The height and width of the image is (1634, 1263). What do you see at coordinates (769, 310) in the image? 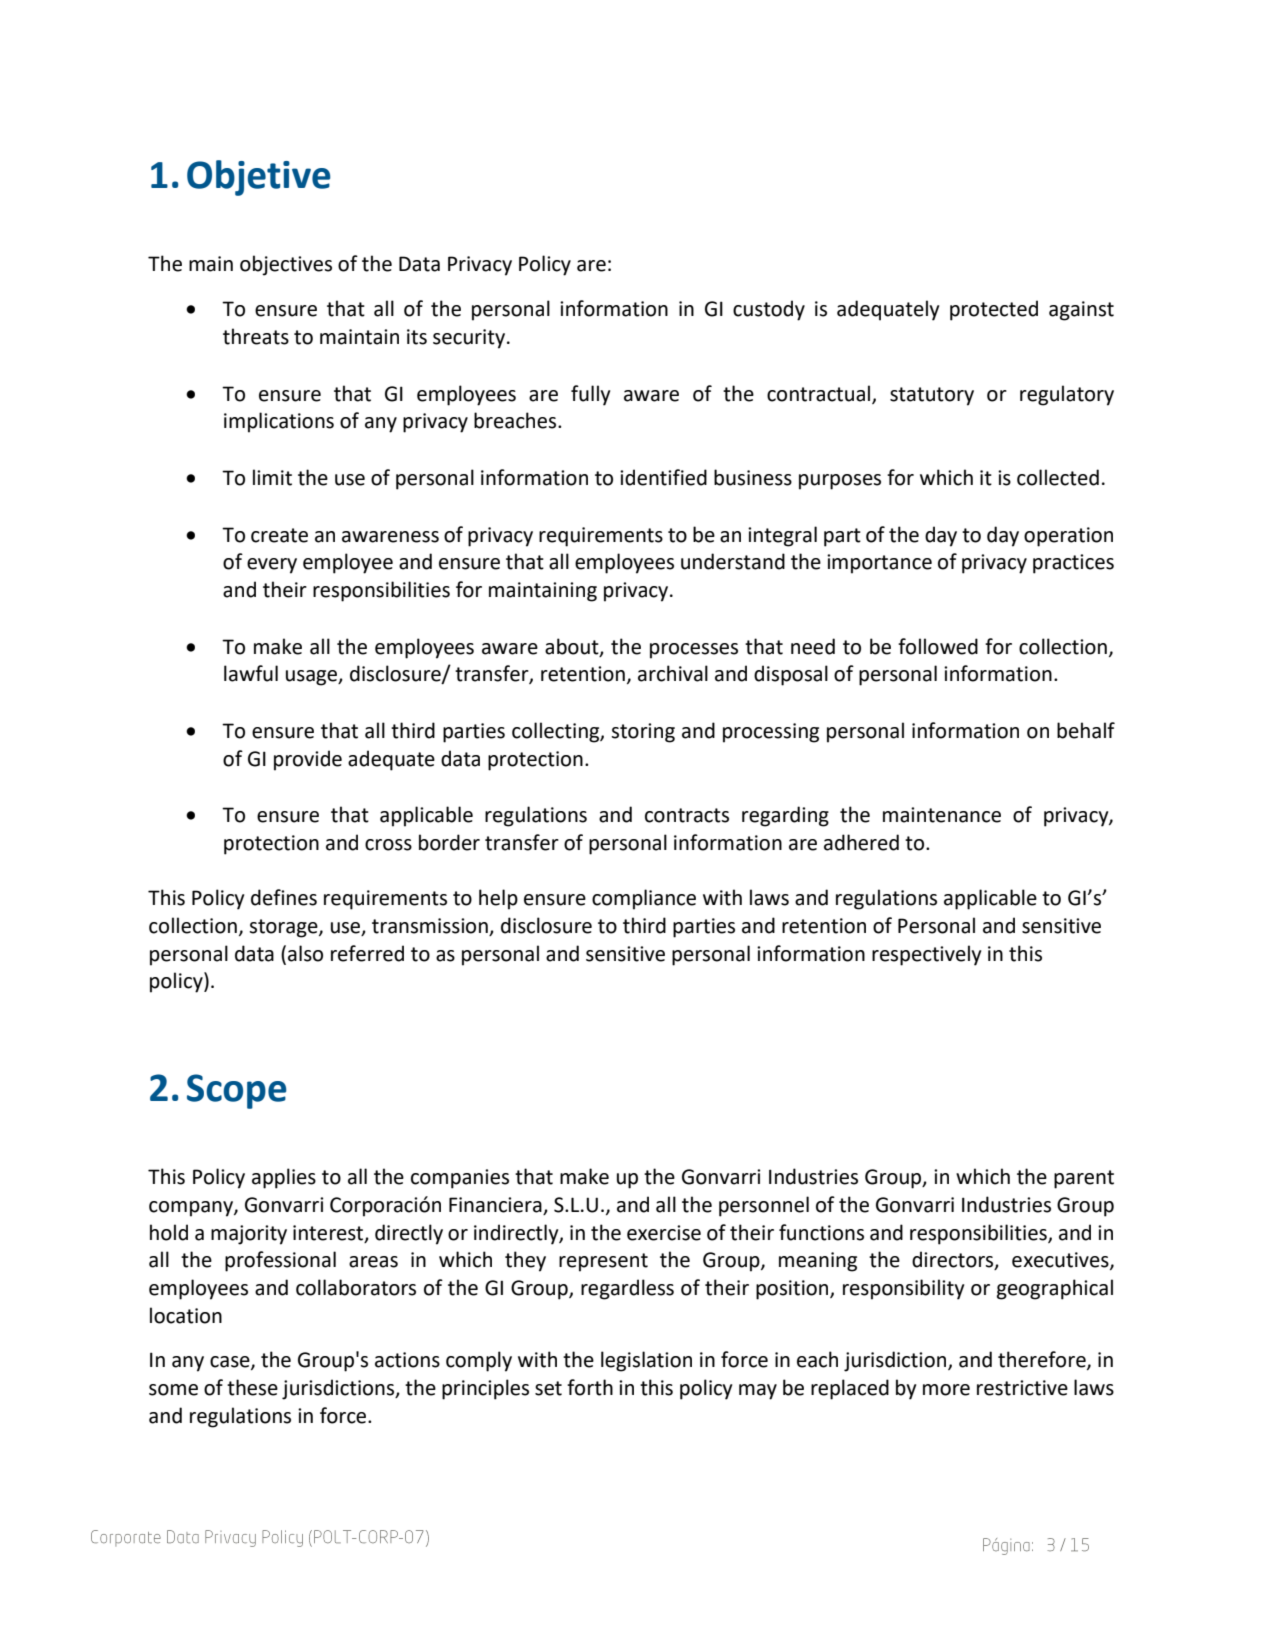
I see `custody` at bounding box center [769, 310].
